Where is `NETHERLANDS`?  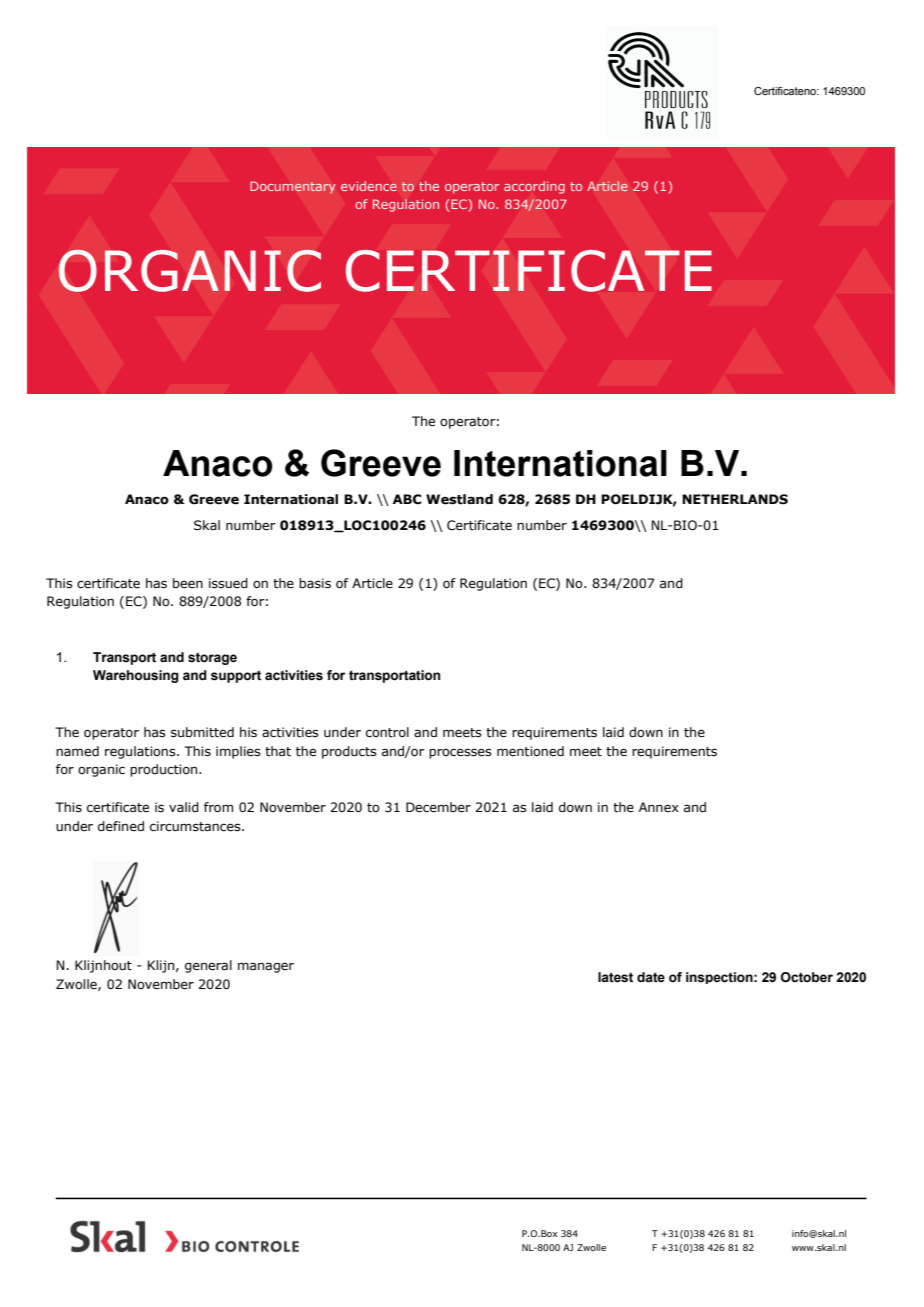 NETHERLANDS is located at coordinates (735, 499).
